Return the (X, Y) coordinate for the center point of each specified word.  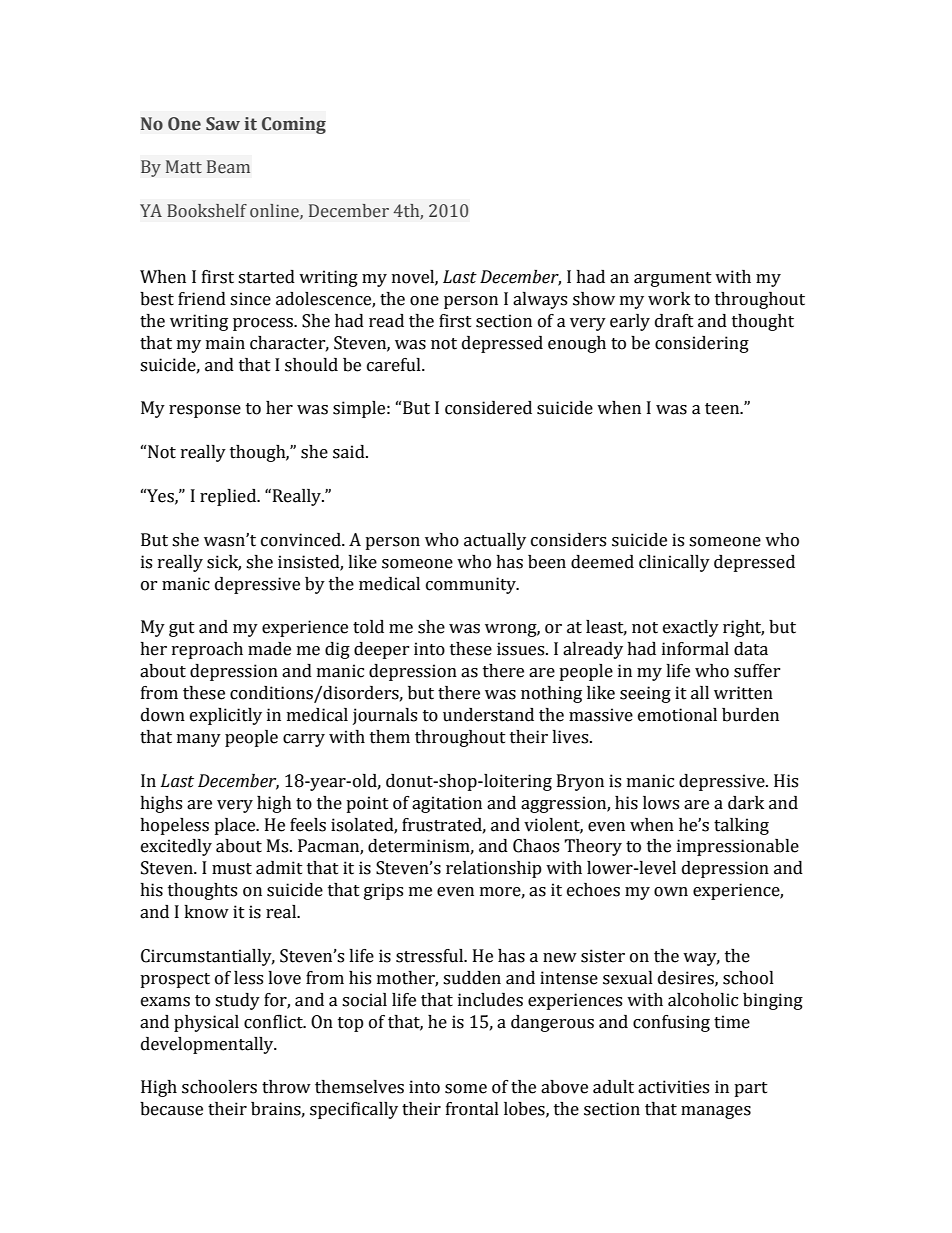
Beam (228, 167)
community (472, 585)
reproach (207, 650)
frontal (472, 1109)
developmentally (208, 1045)
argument (673, 279)
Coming (294, 125)
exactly (691, 628)
